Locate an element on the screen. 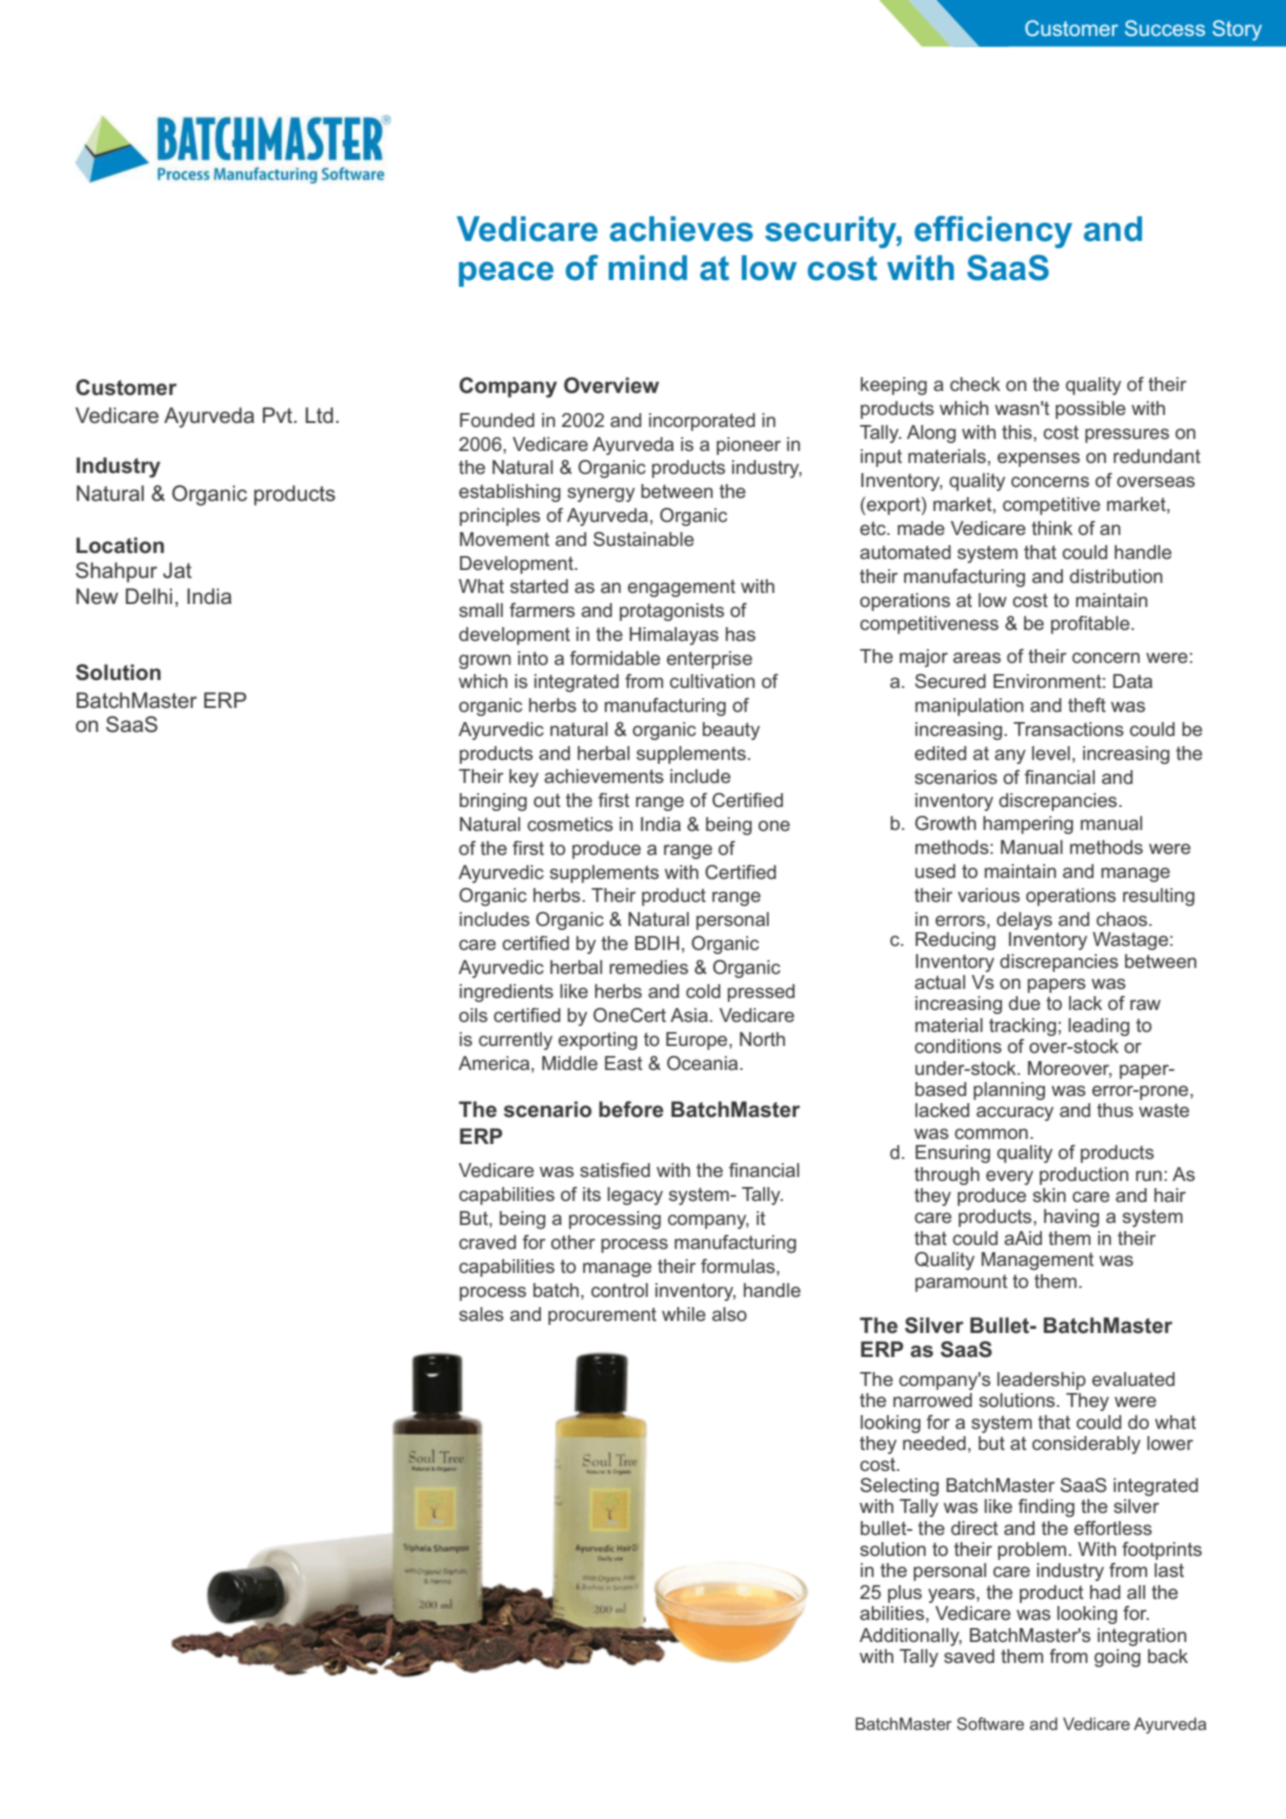 The width and height of the screenshot is (1286, 1819). peace is located at coordinates (506, 274).
